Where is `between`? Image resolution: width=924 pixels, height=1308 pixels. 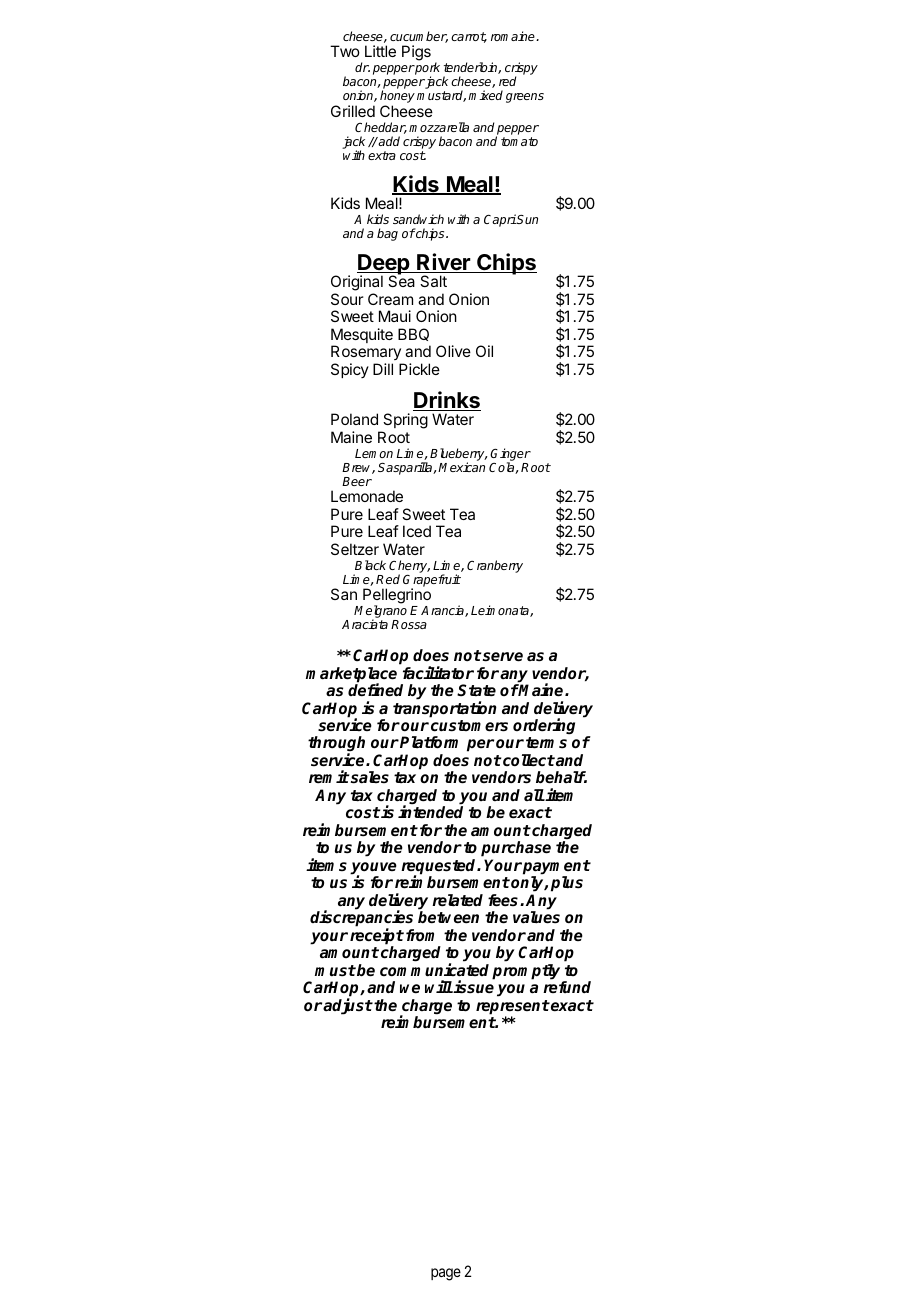
between is located at coordinates (448, 917).
